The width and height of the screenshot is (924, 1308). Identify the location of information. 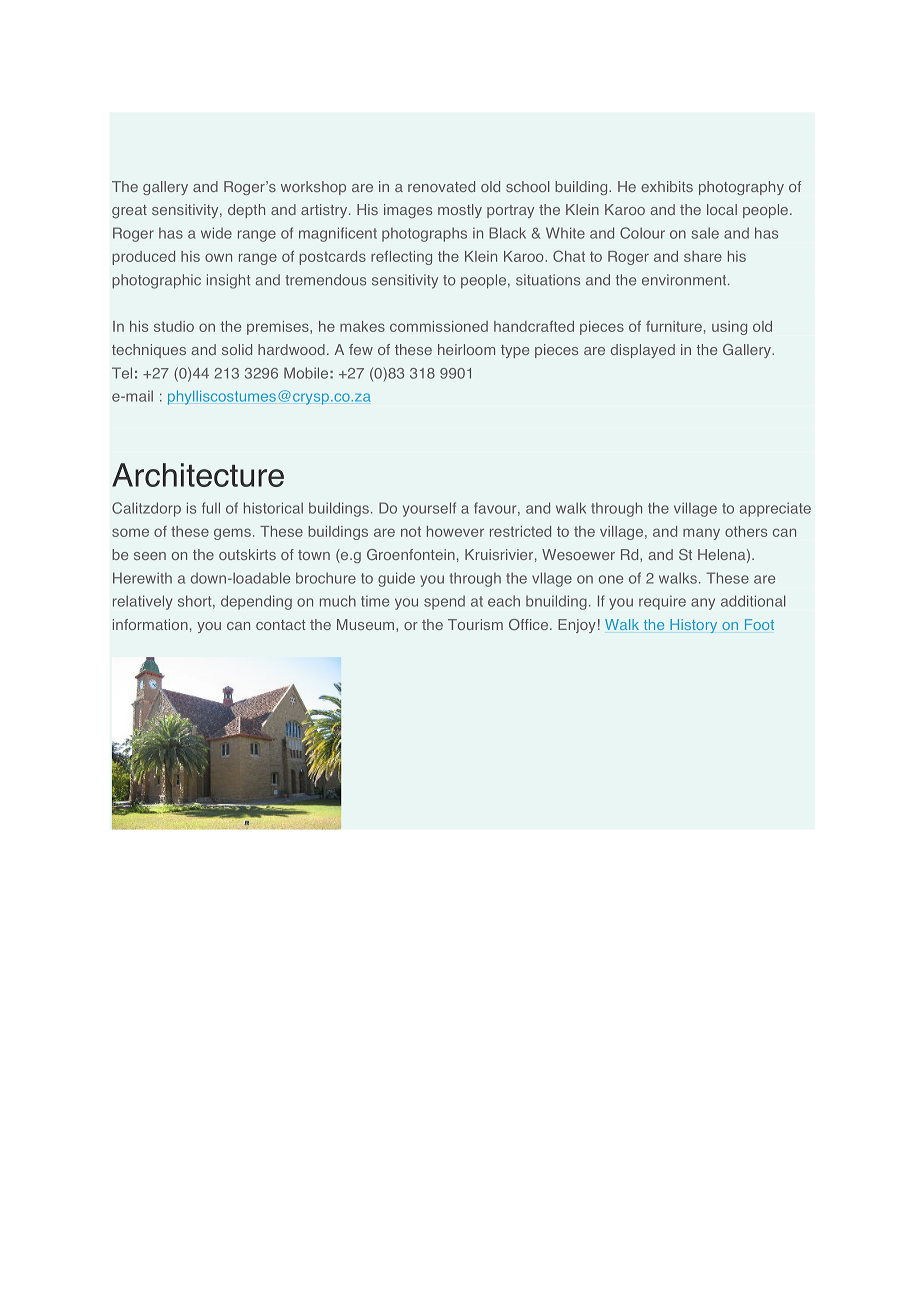
(150, 624).
